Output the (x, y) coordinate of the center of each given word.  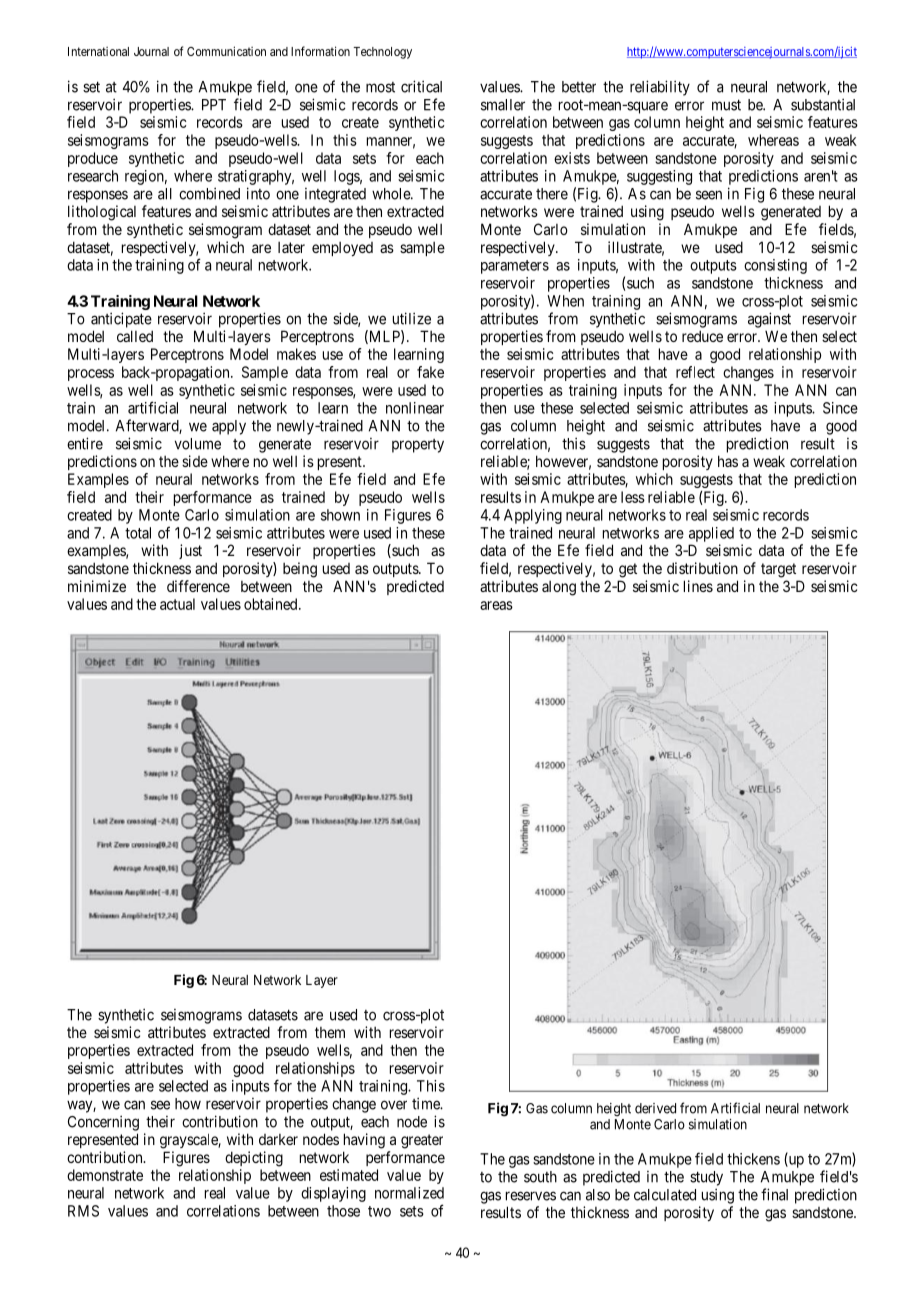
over (394, 1105)
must (726, 105)
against (769, 320)
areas (496, 605)
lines (698, 586)
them (330, 1032)
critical (421, 86)
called (135, 336)
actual (177, 604)
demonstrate (105, 1175)
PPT (214, 105)
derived (655, 1108)
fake (430, 372)
